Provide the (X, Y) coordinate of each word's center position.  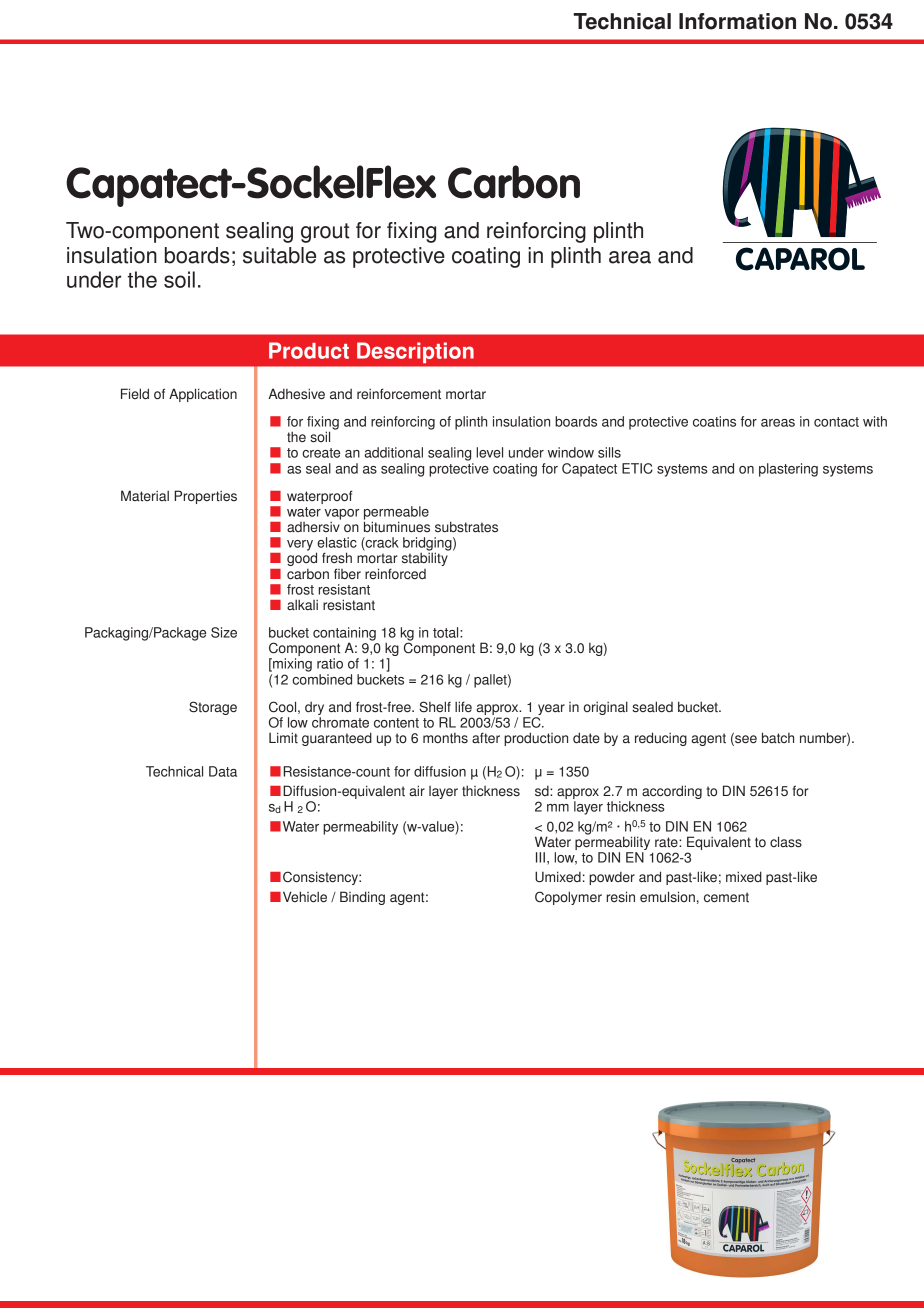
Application (203, 395)
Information (737, 21)
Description (415, 352)
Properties (205, 497)
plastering (788, 470)
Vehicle (305, 896)
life (463, 706)
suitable (279, 255)
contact (836, 422)
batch (778, 738)
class (786, 842)
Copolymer (568, 898)
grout (325, 233)
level (489, 452)
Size (224, 632)
